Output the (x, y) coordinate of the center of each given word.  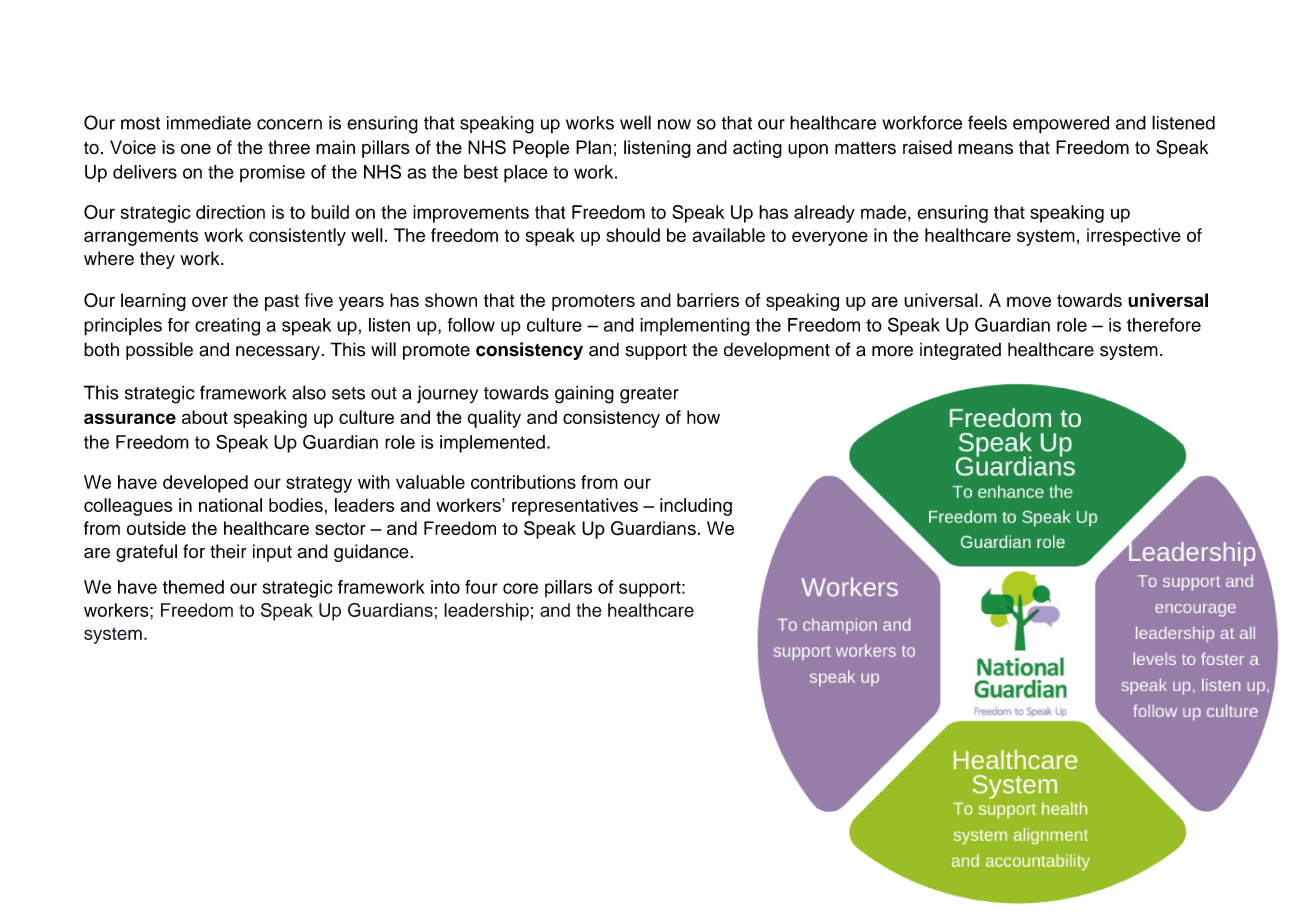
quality (494, 419)
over (210, 301)
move (1029, 301)
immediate (209, 123)
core (520, 588)
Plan (593, 147)
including (696, 507)
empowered (1061, 125)
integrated (960, 351)
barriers (708, 300)
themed (193, 587)
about (205, 417)
